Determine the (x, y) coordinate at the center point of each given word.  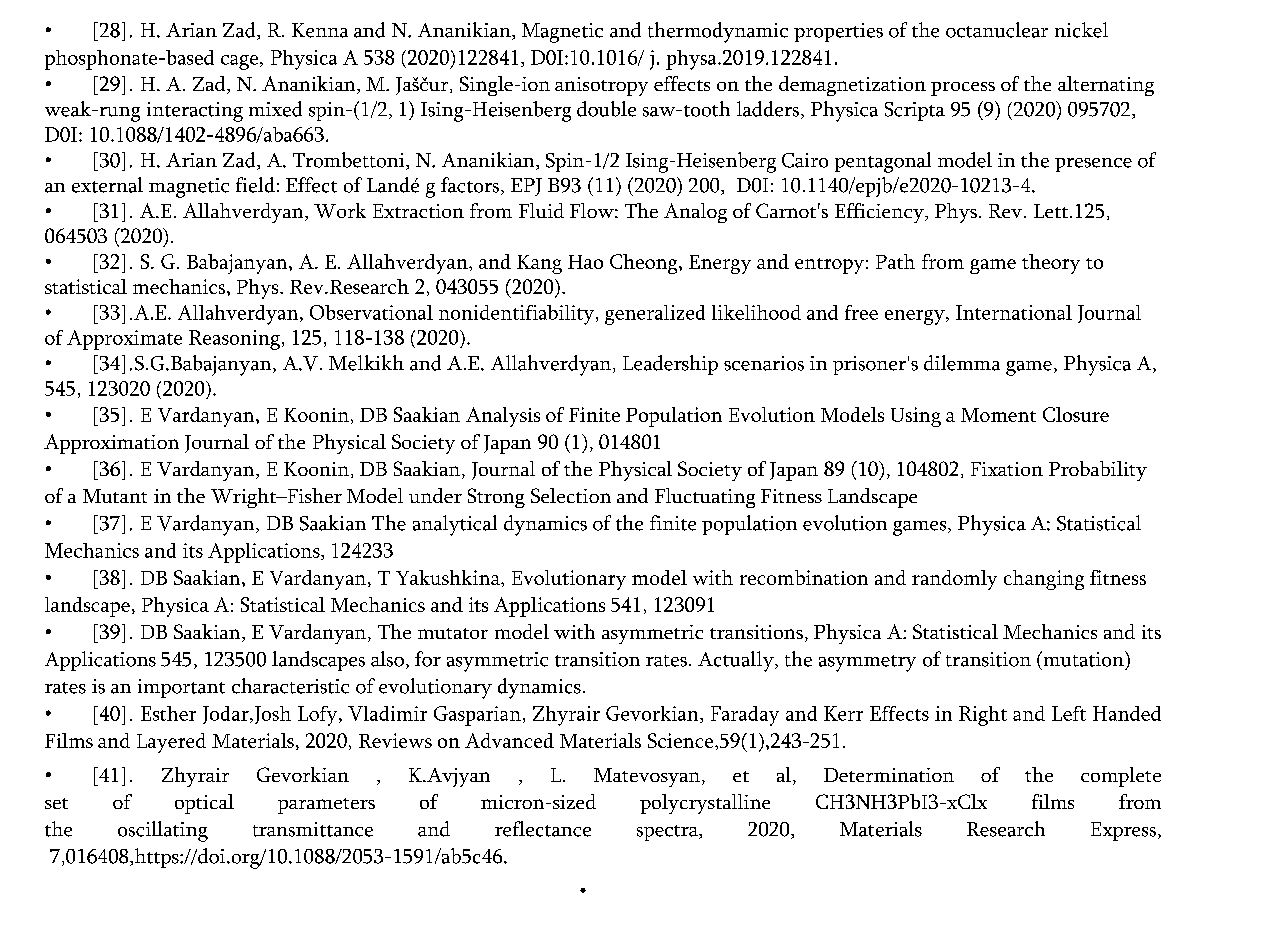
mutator (453, 633)
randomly (954, 580)
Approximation (111, 444)
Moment (998, 415)
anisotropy (601, 86)
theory (1051, 264)
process (963, 89)
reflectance (543, 829)
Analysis (503, 417)
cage (239, 62)
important (181, 688)
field (255, 185)
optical (204, 804)
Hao (585, 262)
